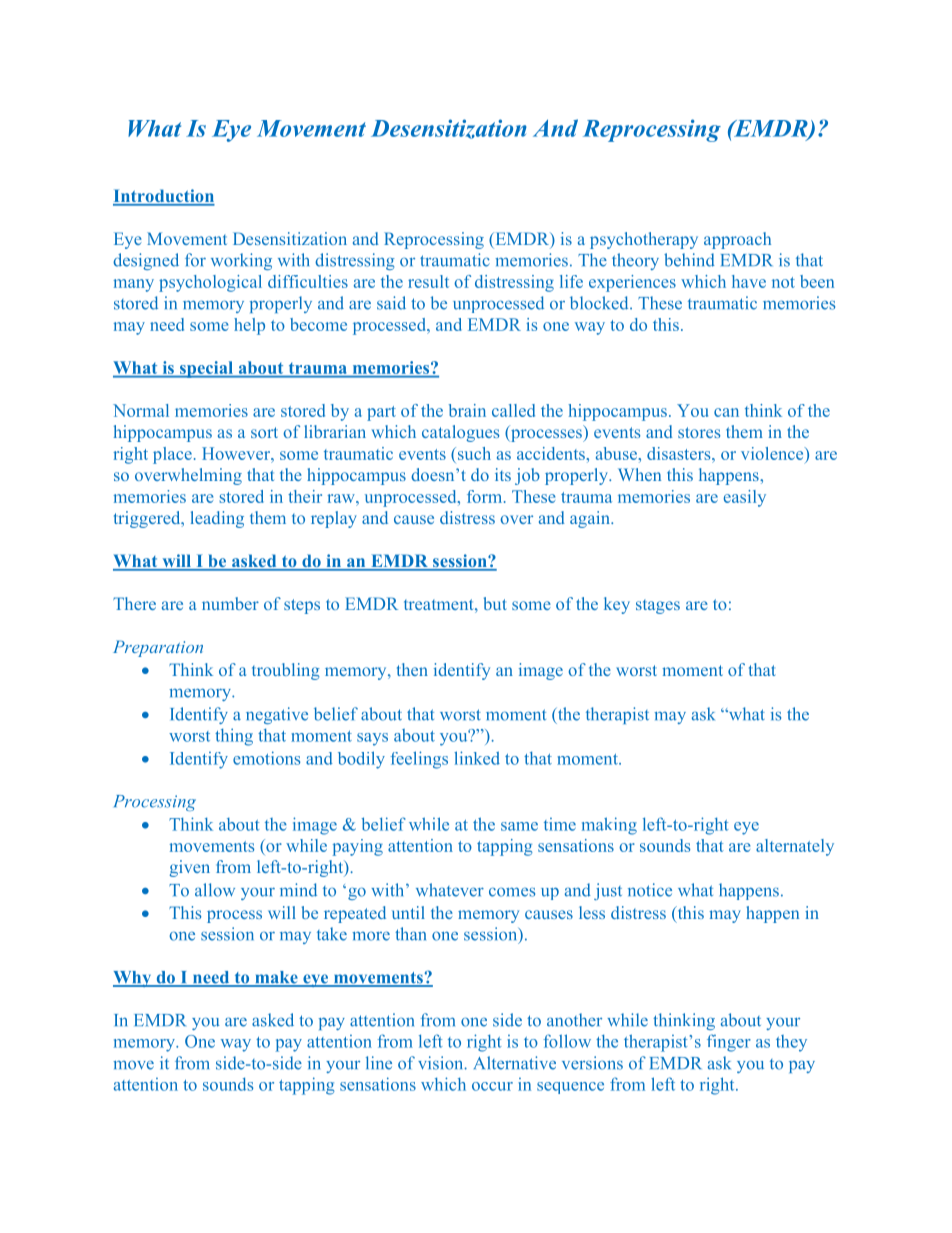 This screenshot has height=1233, width=952. What do you see at coordinates (276, 978) in the screenshot?
I see `make` at bounding box center [276, 978].
